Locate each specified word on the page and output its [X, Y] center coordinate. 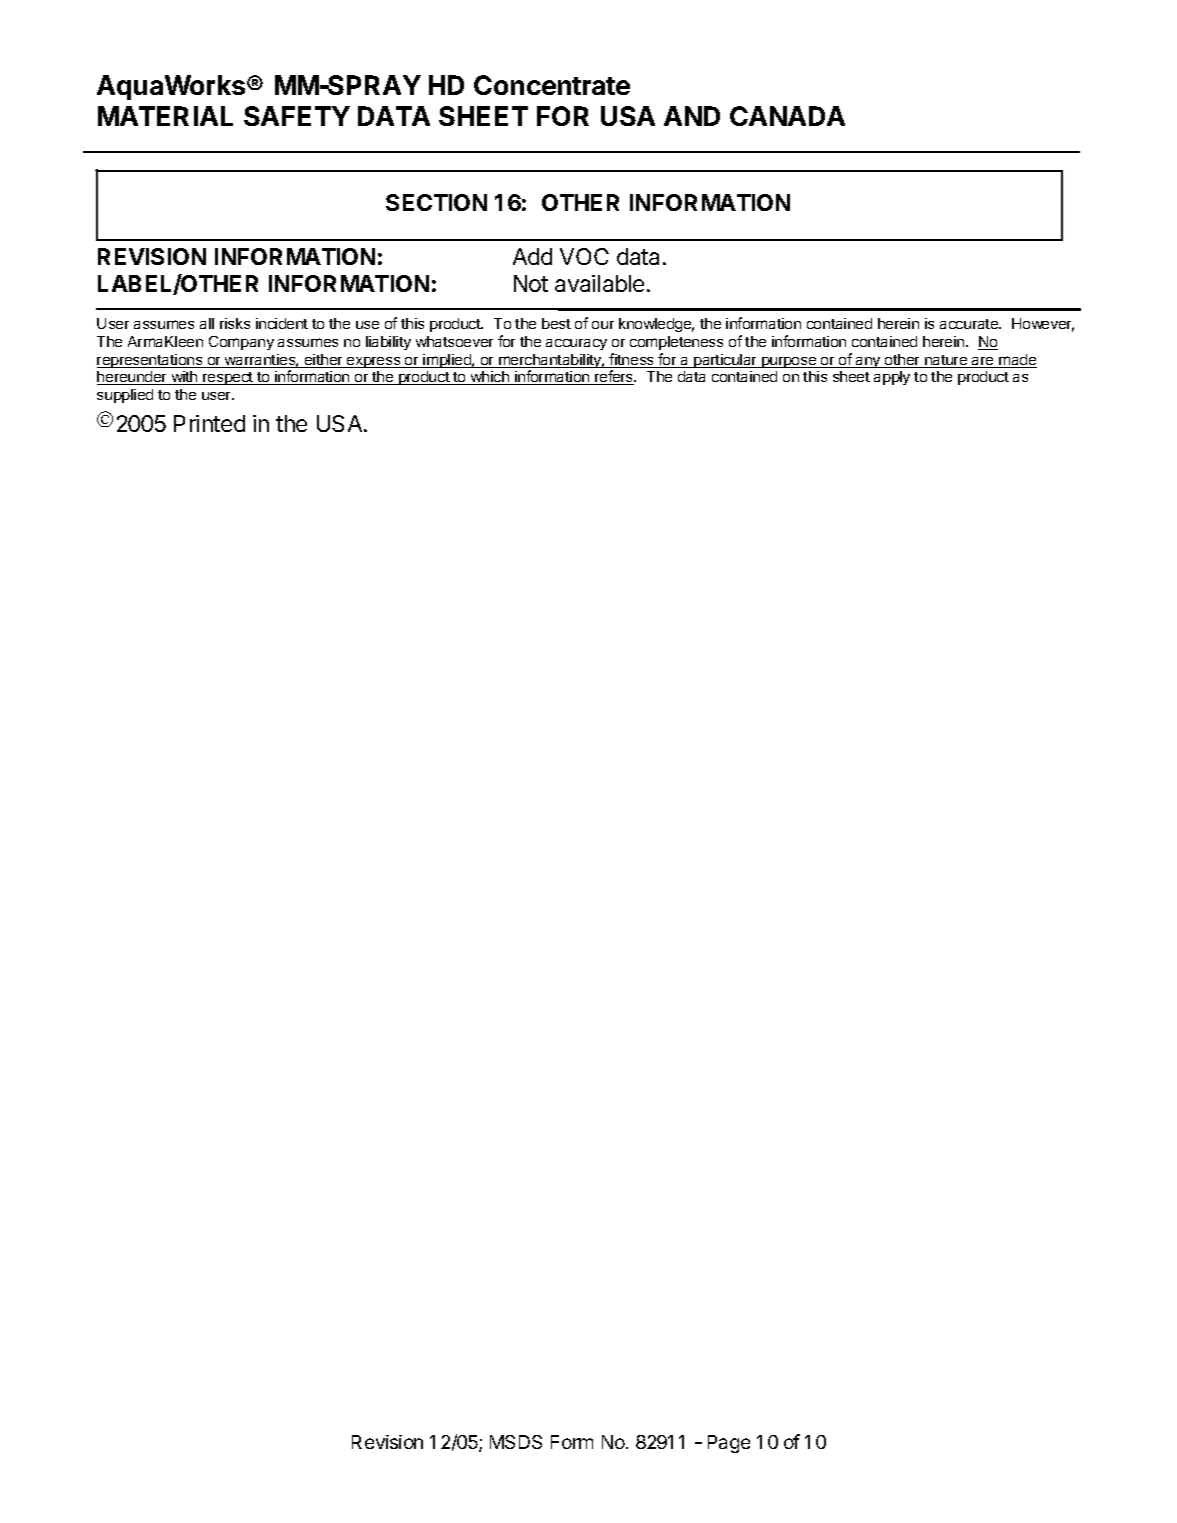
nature [946, 361]
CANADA [787, 116]
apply [892, 378]
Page [729, 1444]
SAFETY [297, 116]
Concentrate [552, 85]
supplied [125, 396]
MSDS [516, 1442]
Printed [209, 423]
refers [614, 377]
